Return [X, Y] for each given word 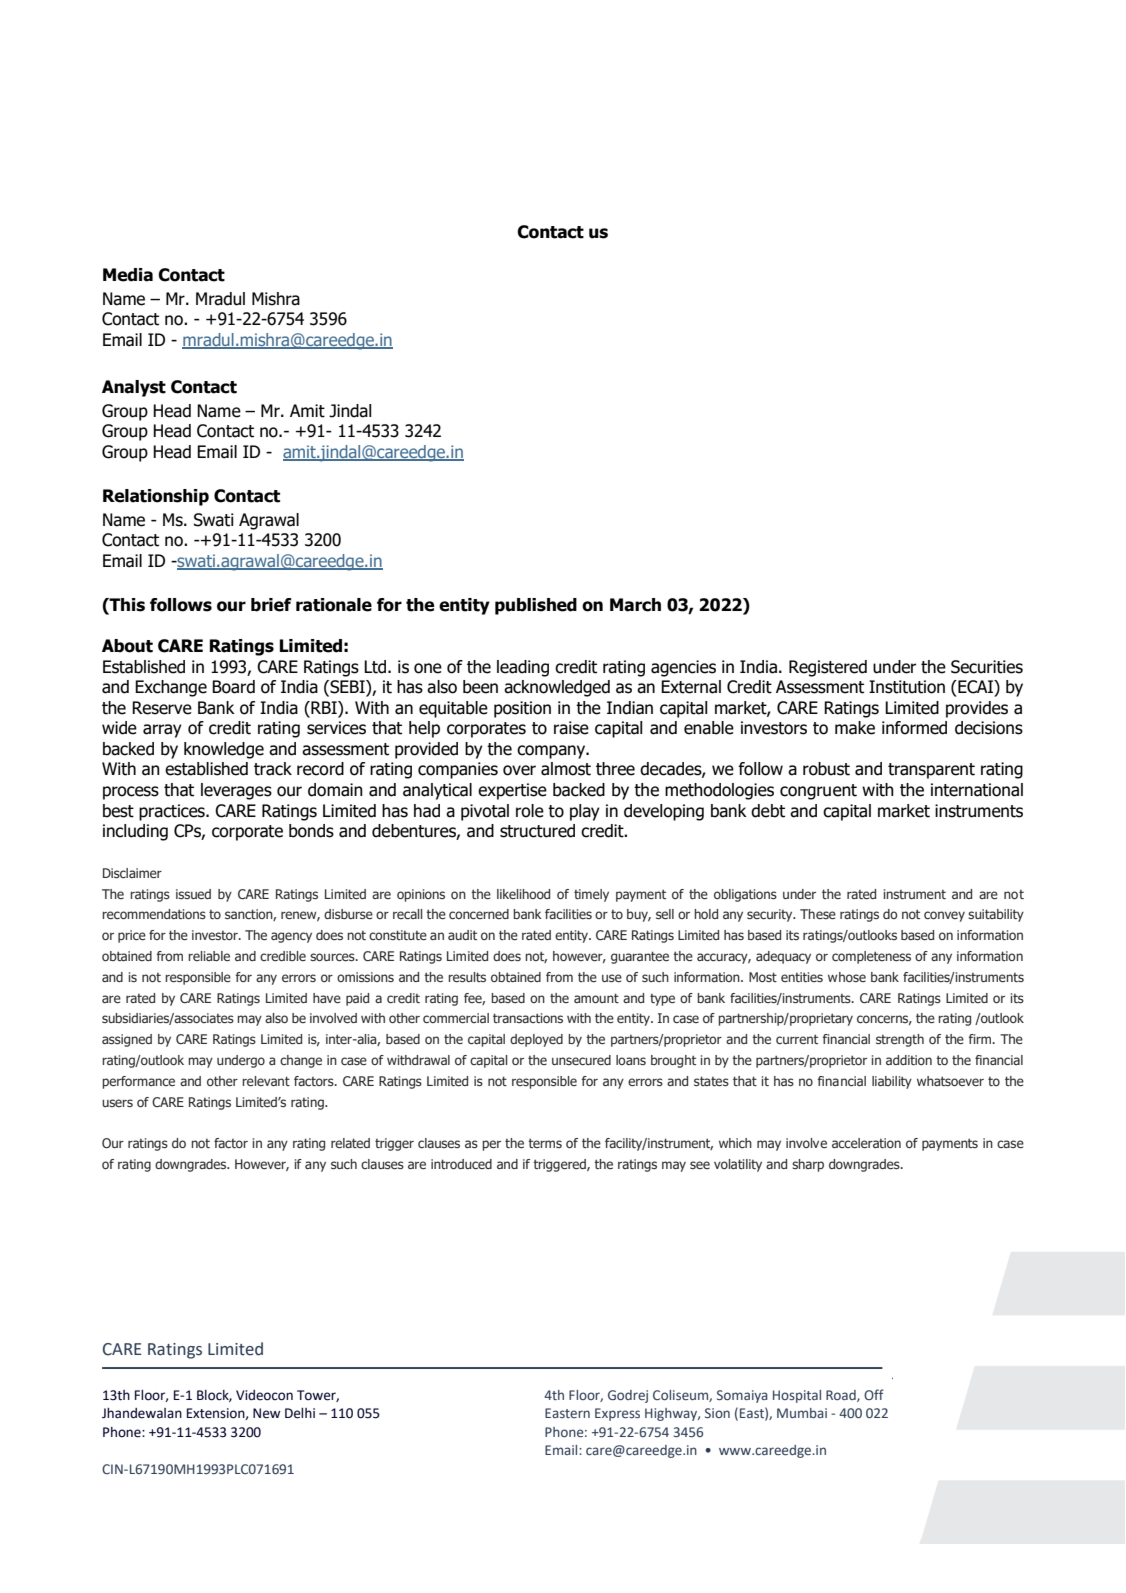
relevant [266, 1081]
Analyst [134, 388]
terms [545, 1143]
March [635, 605]
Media [128, 275]
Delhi [300, 1413]
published [536, 606]
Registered [828, 668]
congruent [818, 792]
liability [892, 1082]
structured [537, 831]
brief [271, 605]
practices [173, 812]
